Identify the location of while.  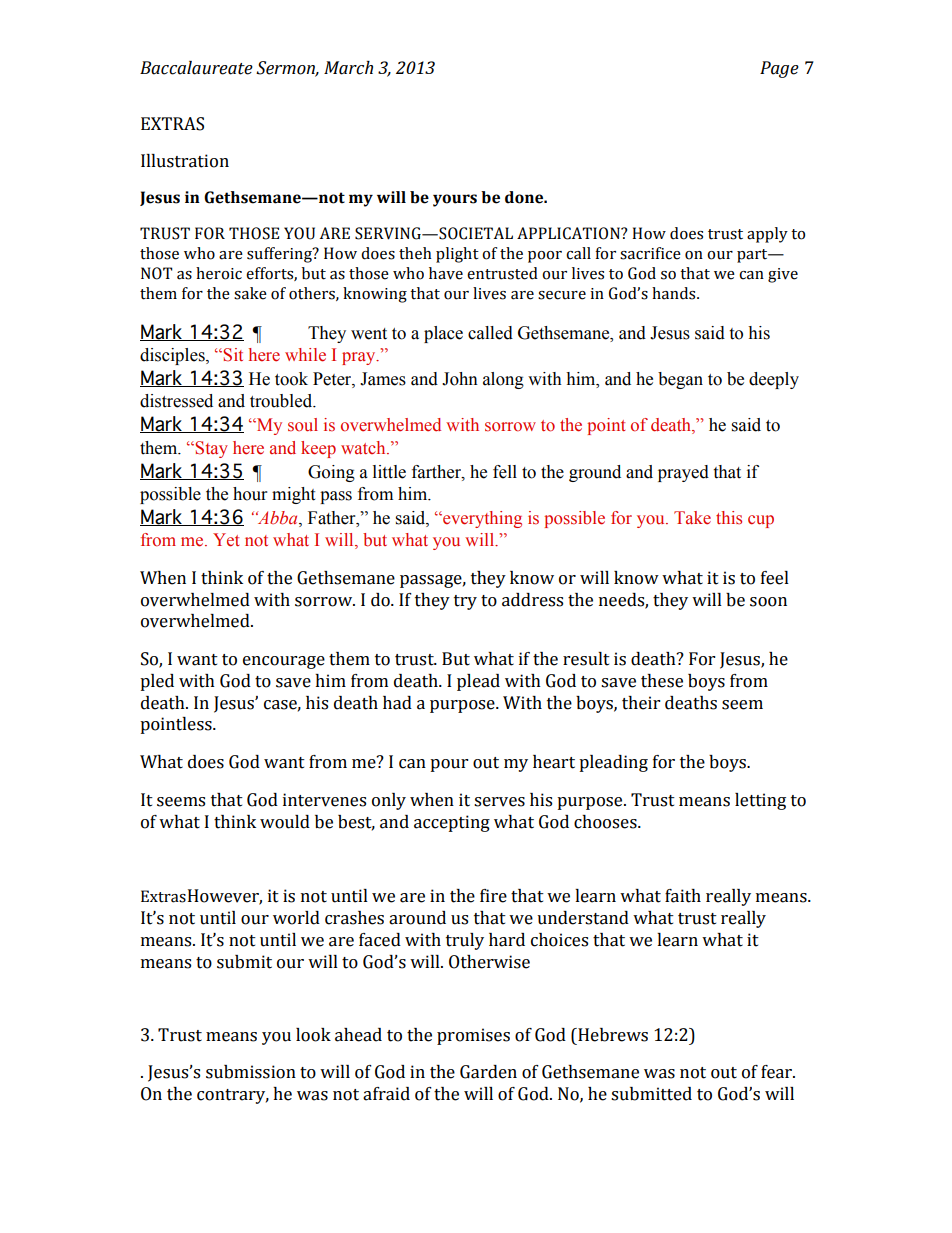
(305, 355).
